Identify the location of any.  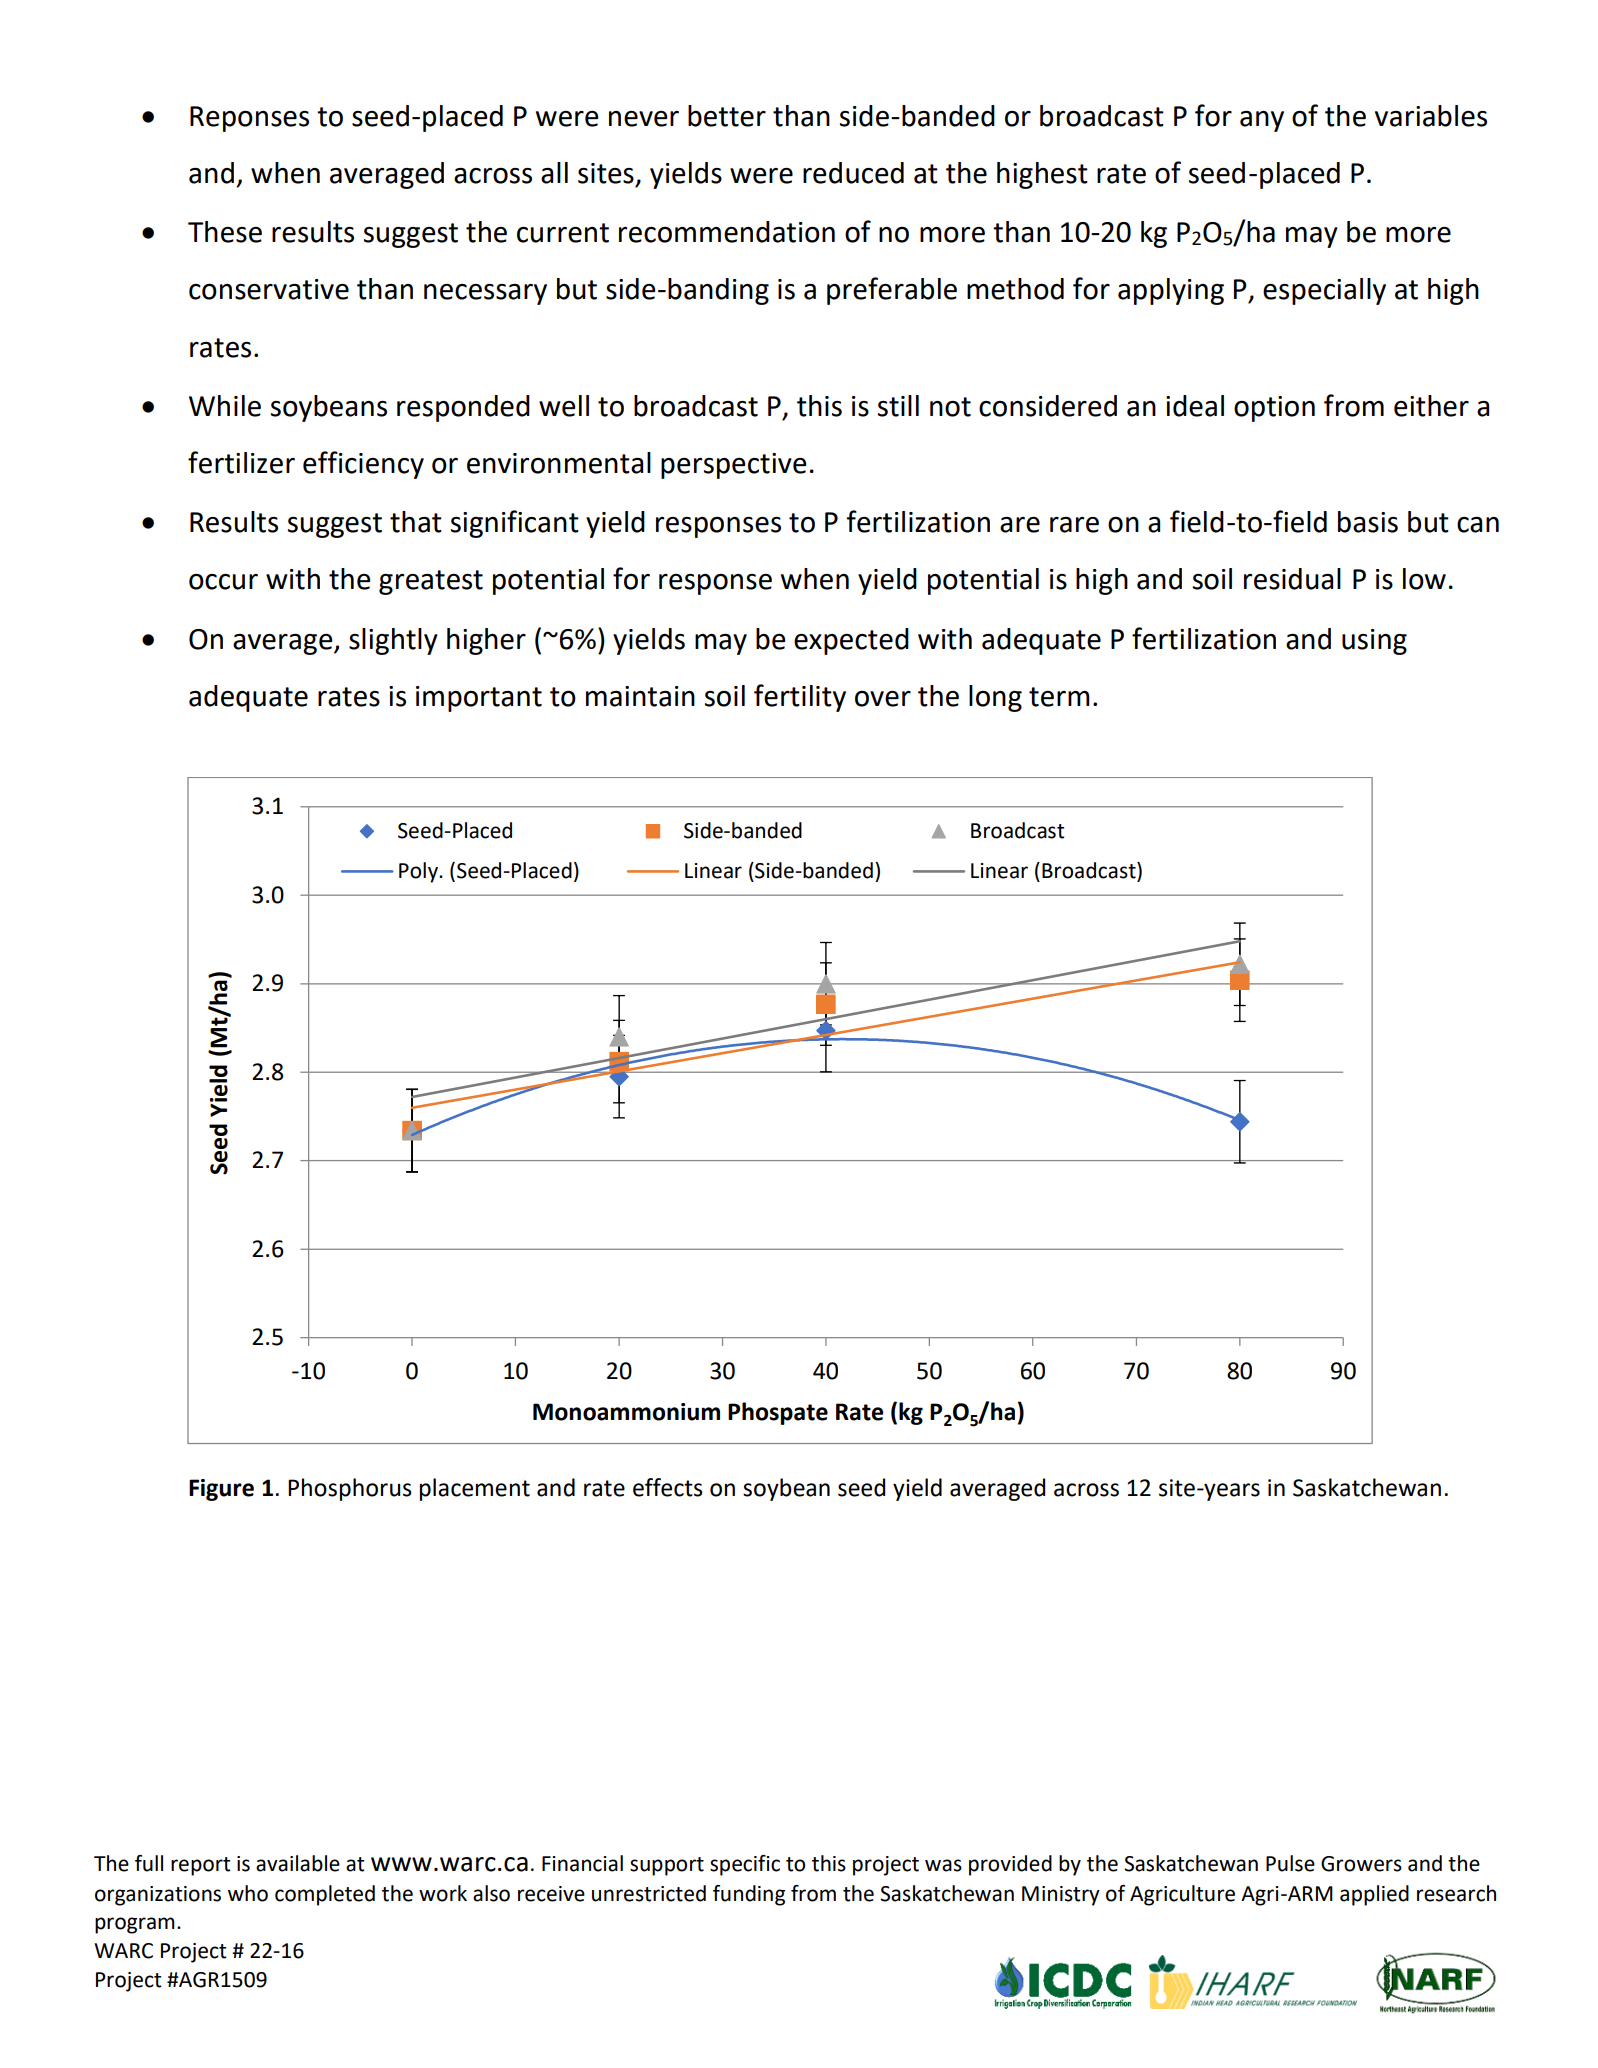
(1262, 121).
